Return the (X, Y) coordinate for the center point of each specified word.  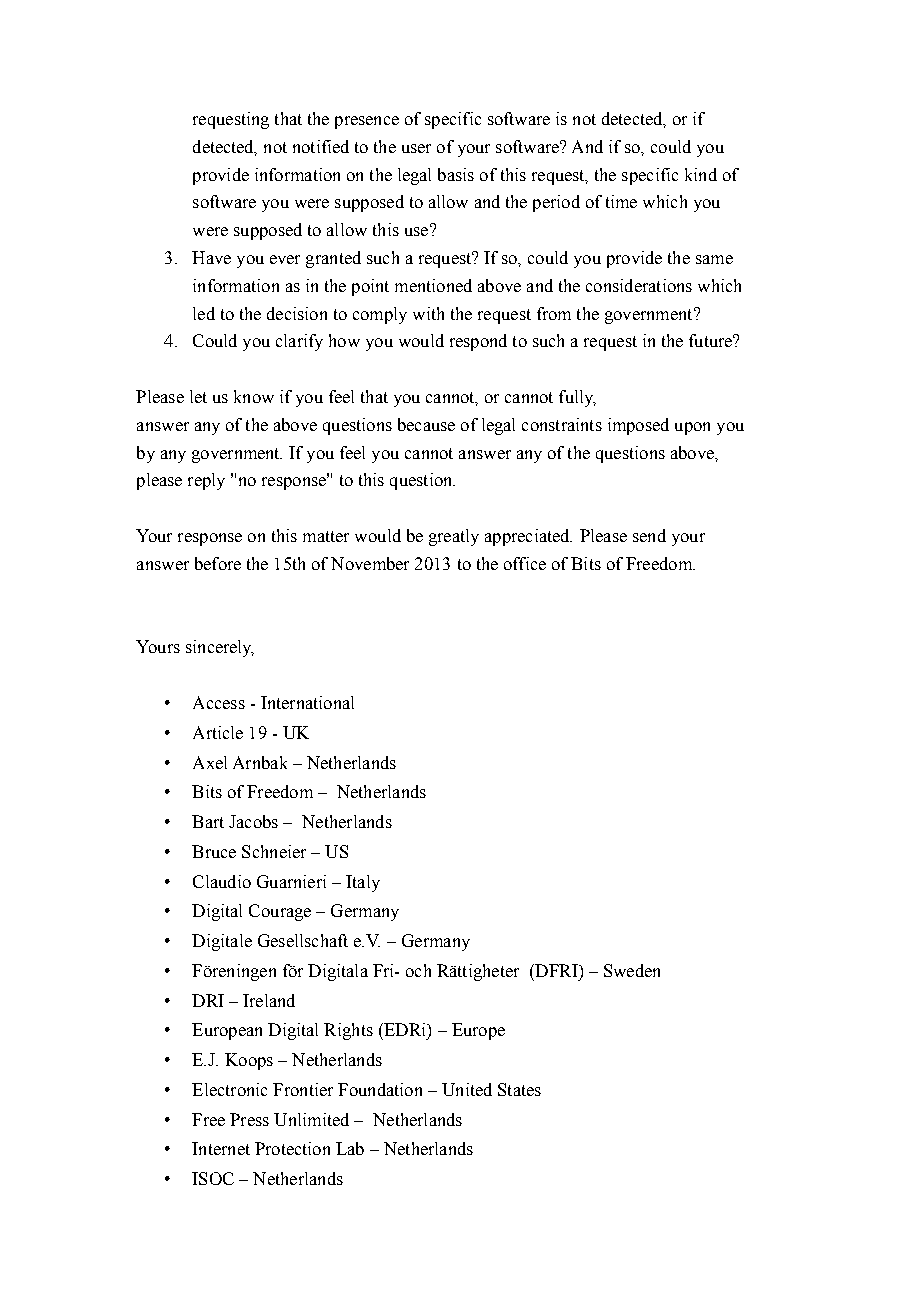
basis (456, 174)
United (467, 1089)
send (649, 535)
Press (249, 1119)
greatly (454, 537)
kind (701, 174)
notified (321, 146)
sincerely (220, 648)
